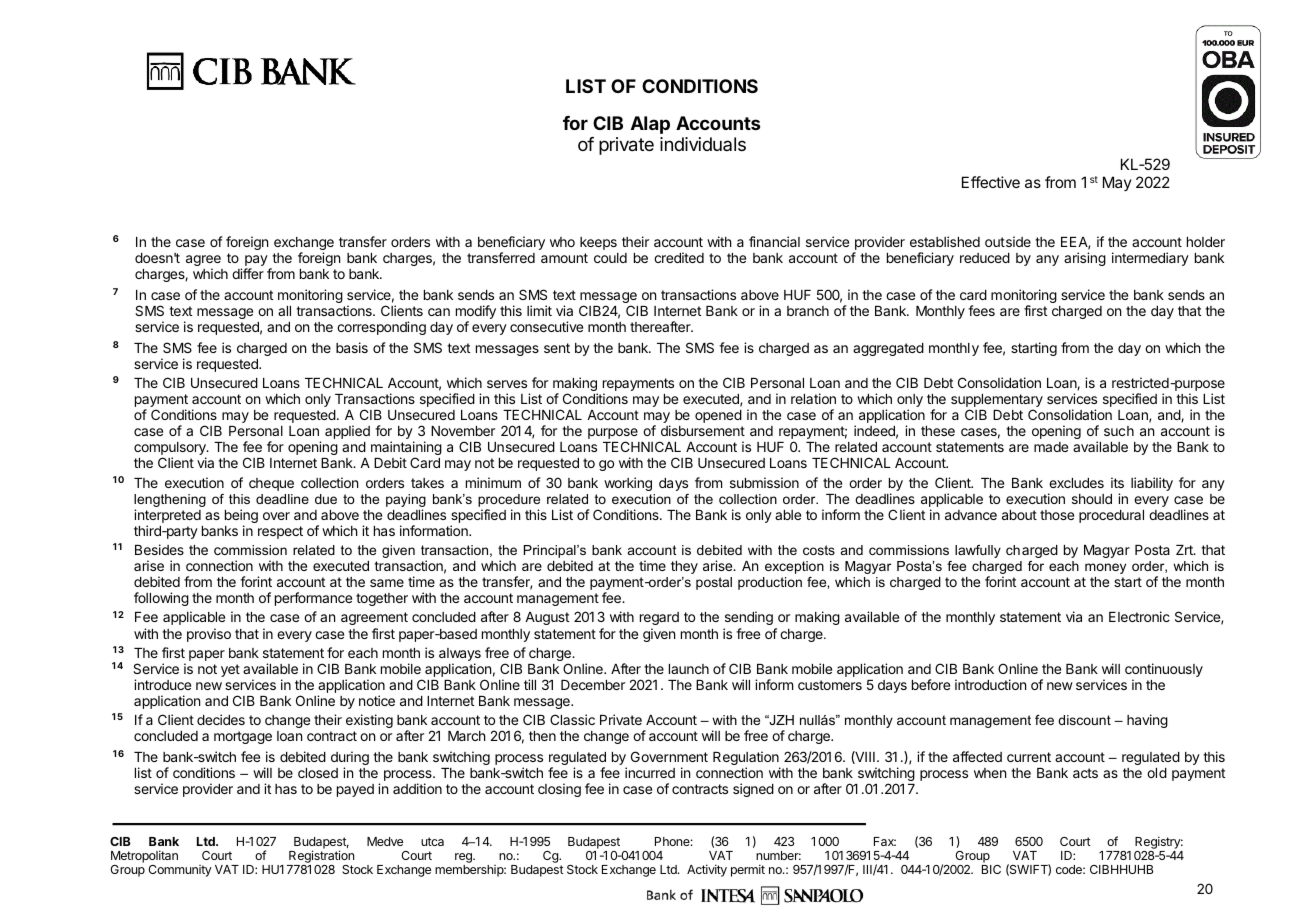 The height and width of the screenshot is (924, 1309). I want to click on fees, so click(981, 310).
